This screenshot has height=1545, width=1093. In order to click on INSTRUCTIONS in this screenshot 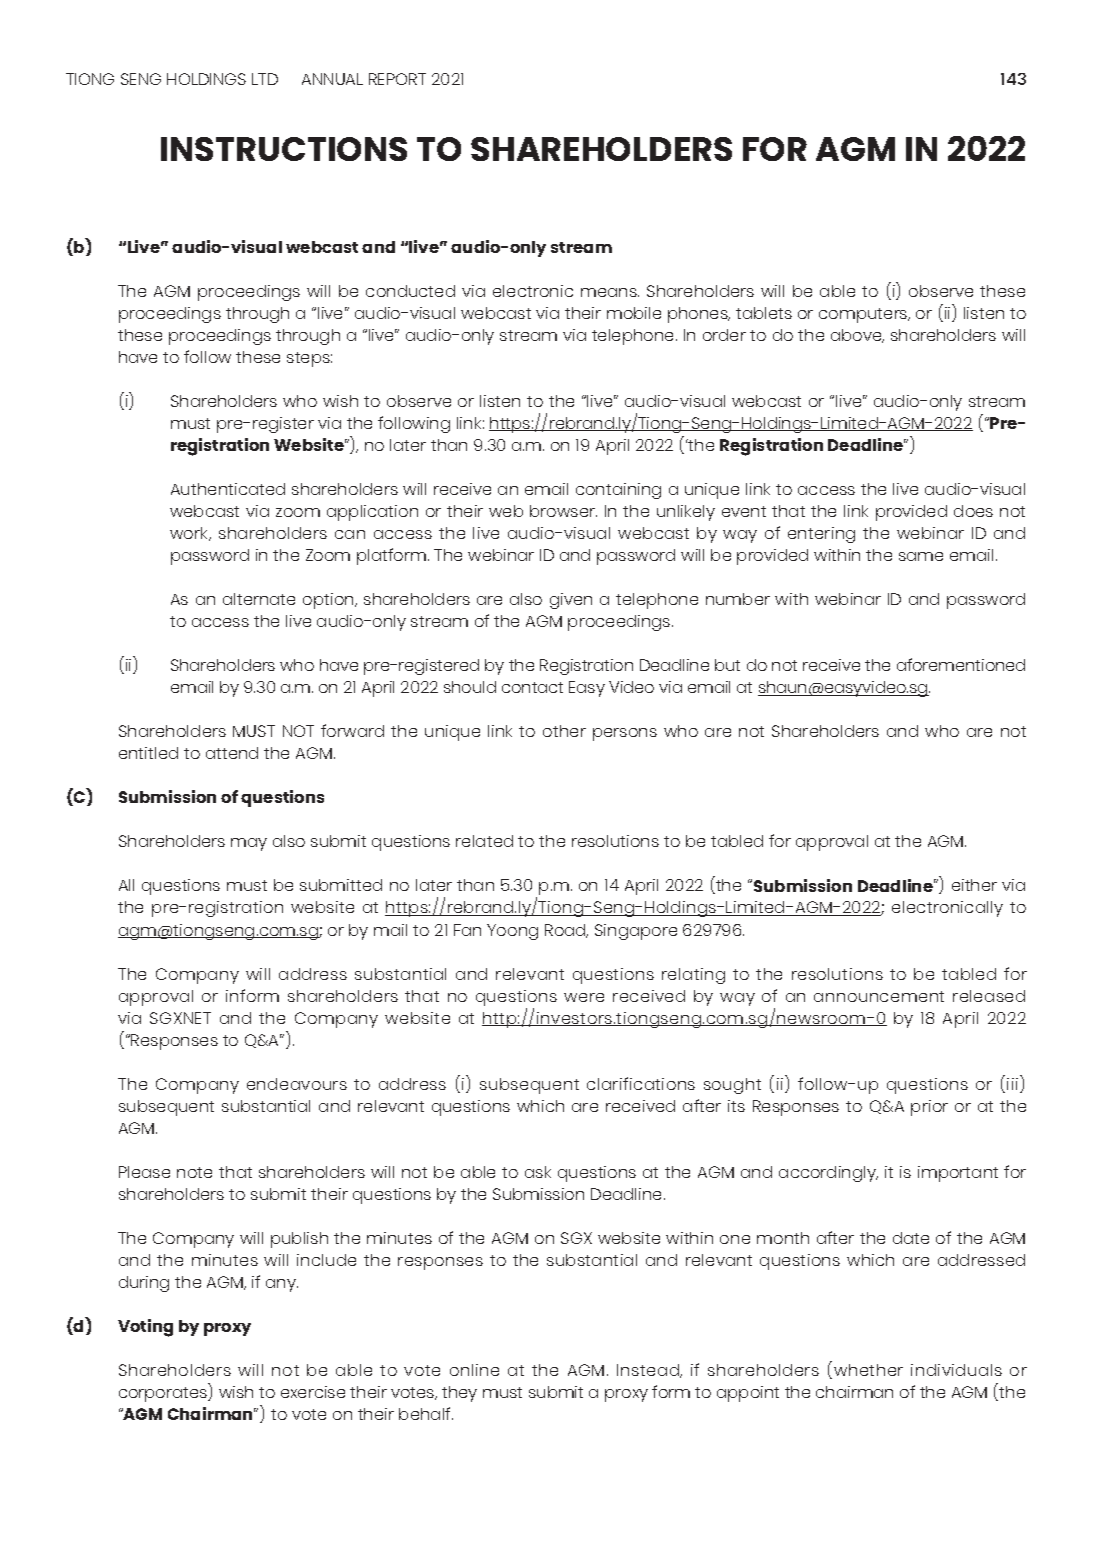, I will do `click(284, 149)`.
